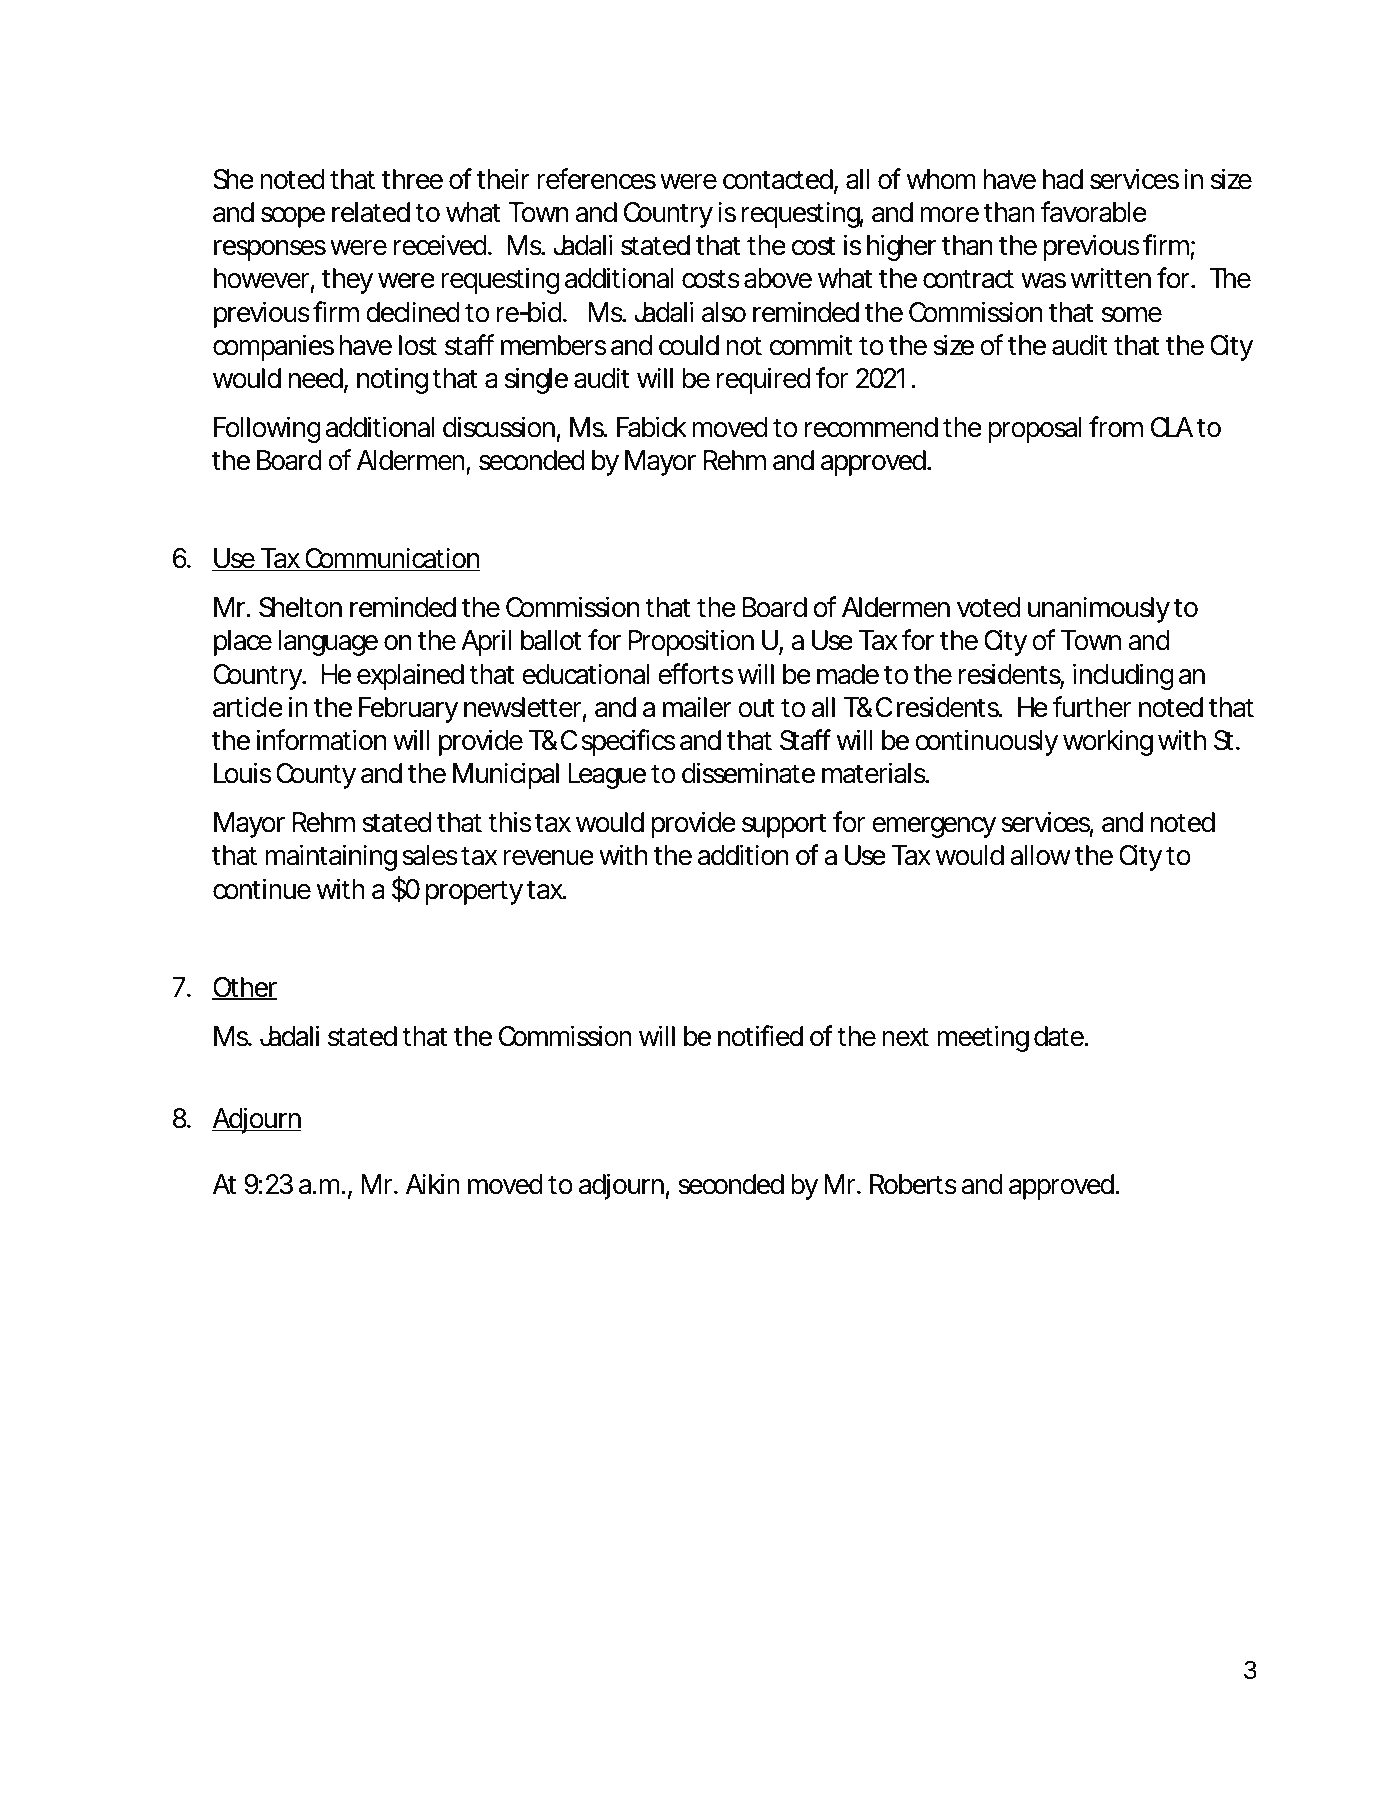  What do you see at coordinates (1094, 212) in the document?
I see `favorable` at bounding box center [1094, 212].
